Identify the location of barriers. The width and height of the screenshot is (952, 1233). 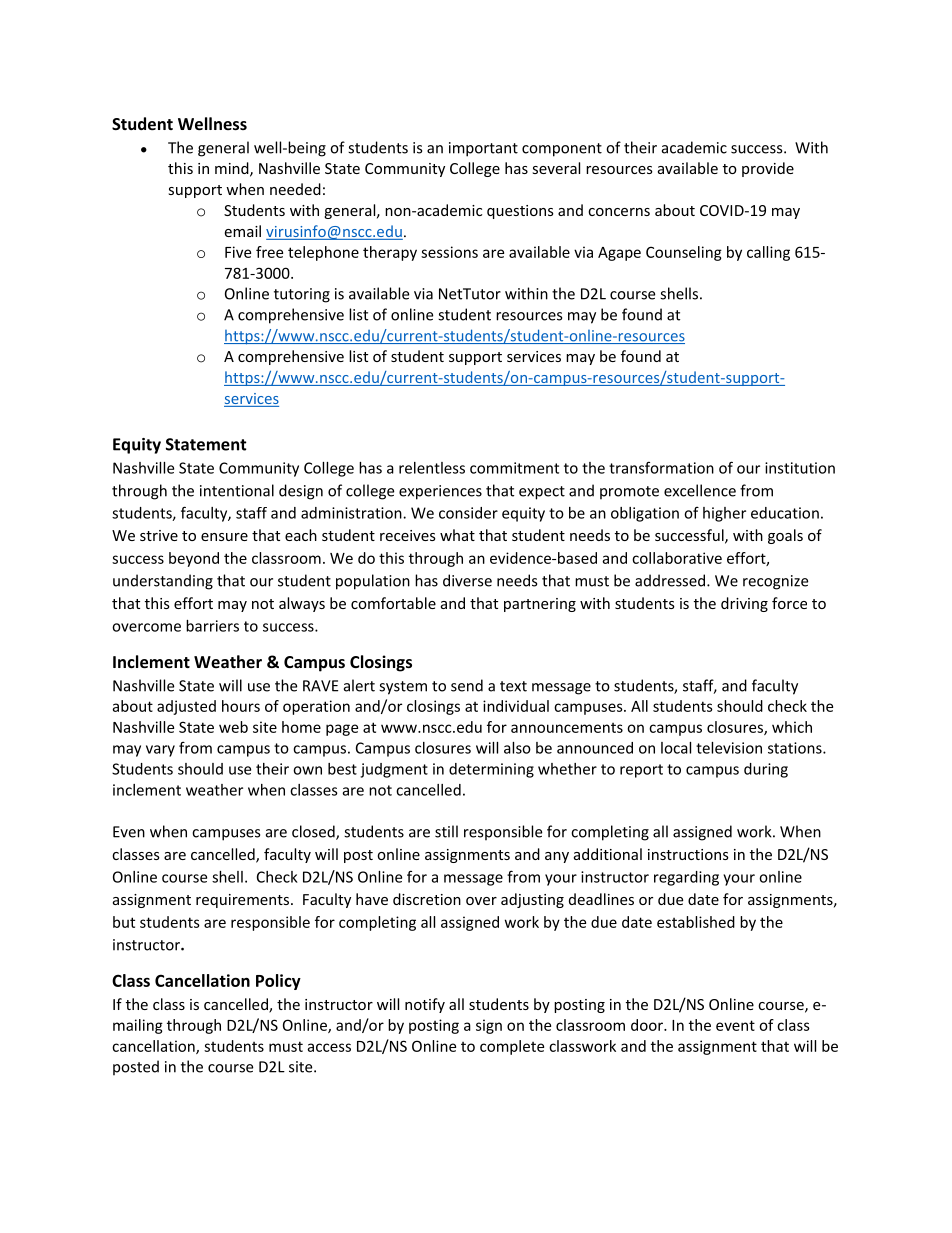
(212, 626).
